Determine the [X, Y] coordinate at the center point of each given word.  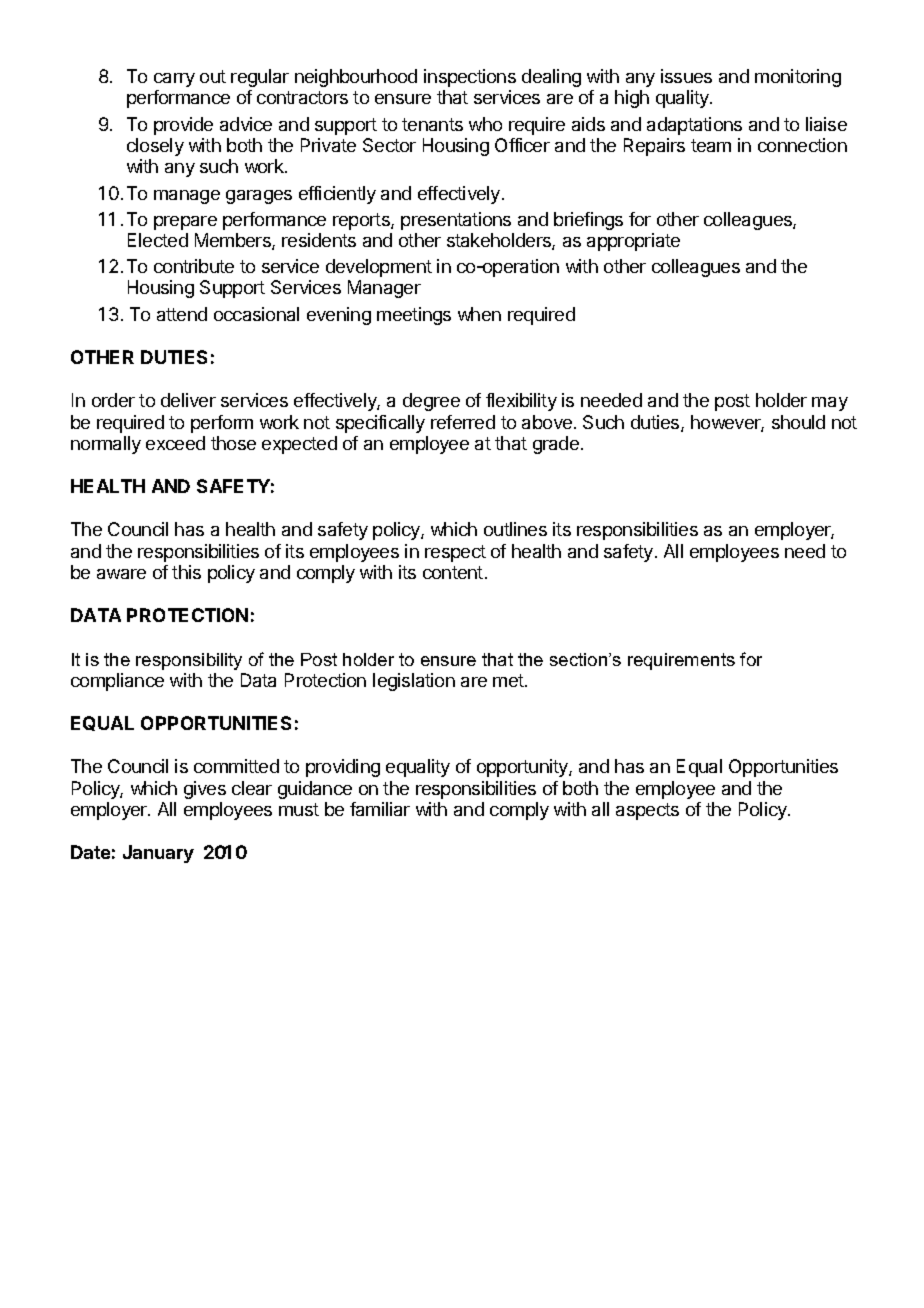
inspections [470, 78]
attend [182, 314]
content [453, 572]
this [186, 572]
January [158, 854]
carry [174, 80]
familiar [380, 809]
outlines [515, 529]
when [479, 314]
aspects [647, 811]
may [830, 404]
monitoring [798, 78]
